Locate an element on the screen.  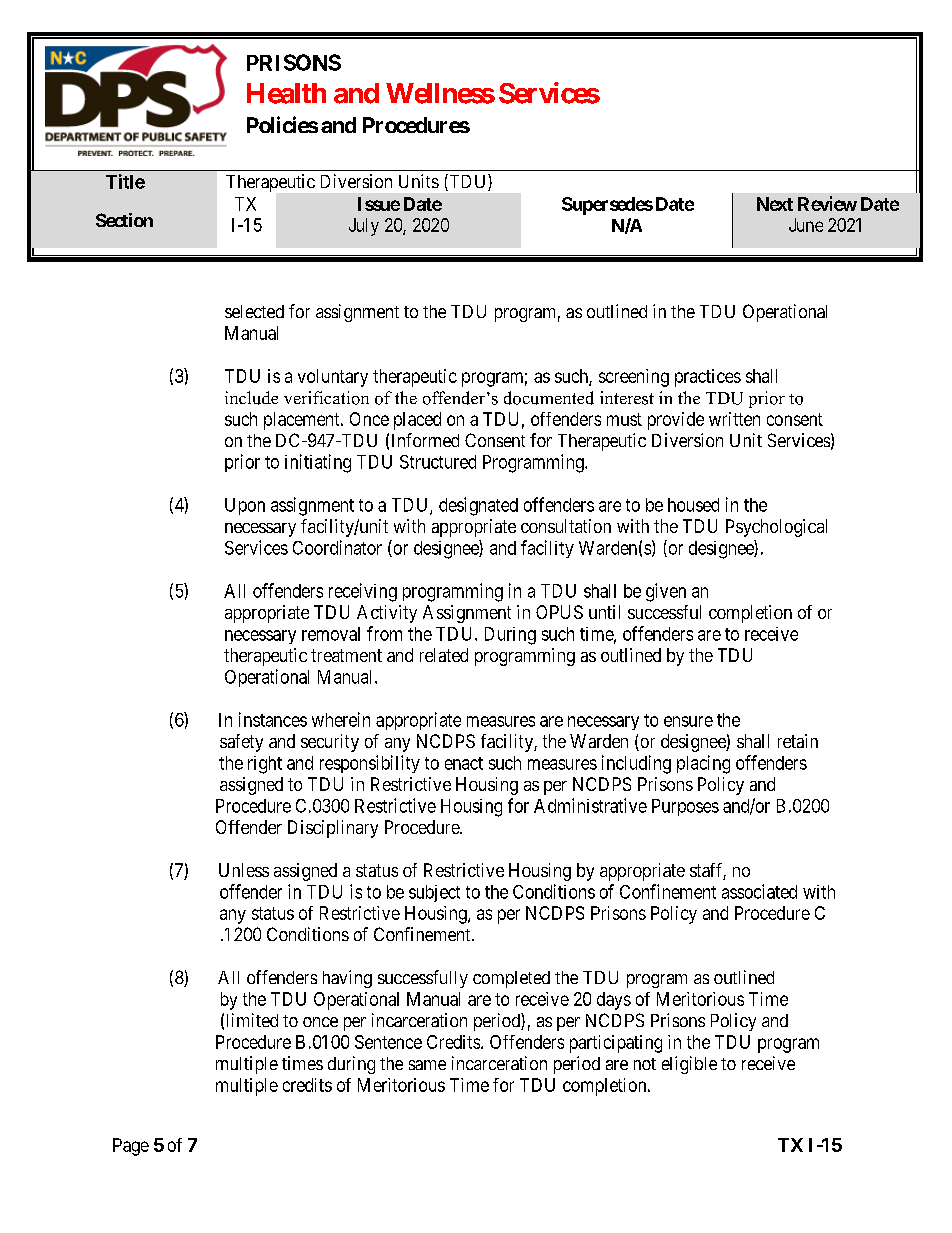
subject is located at coordinates (434, 893).
